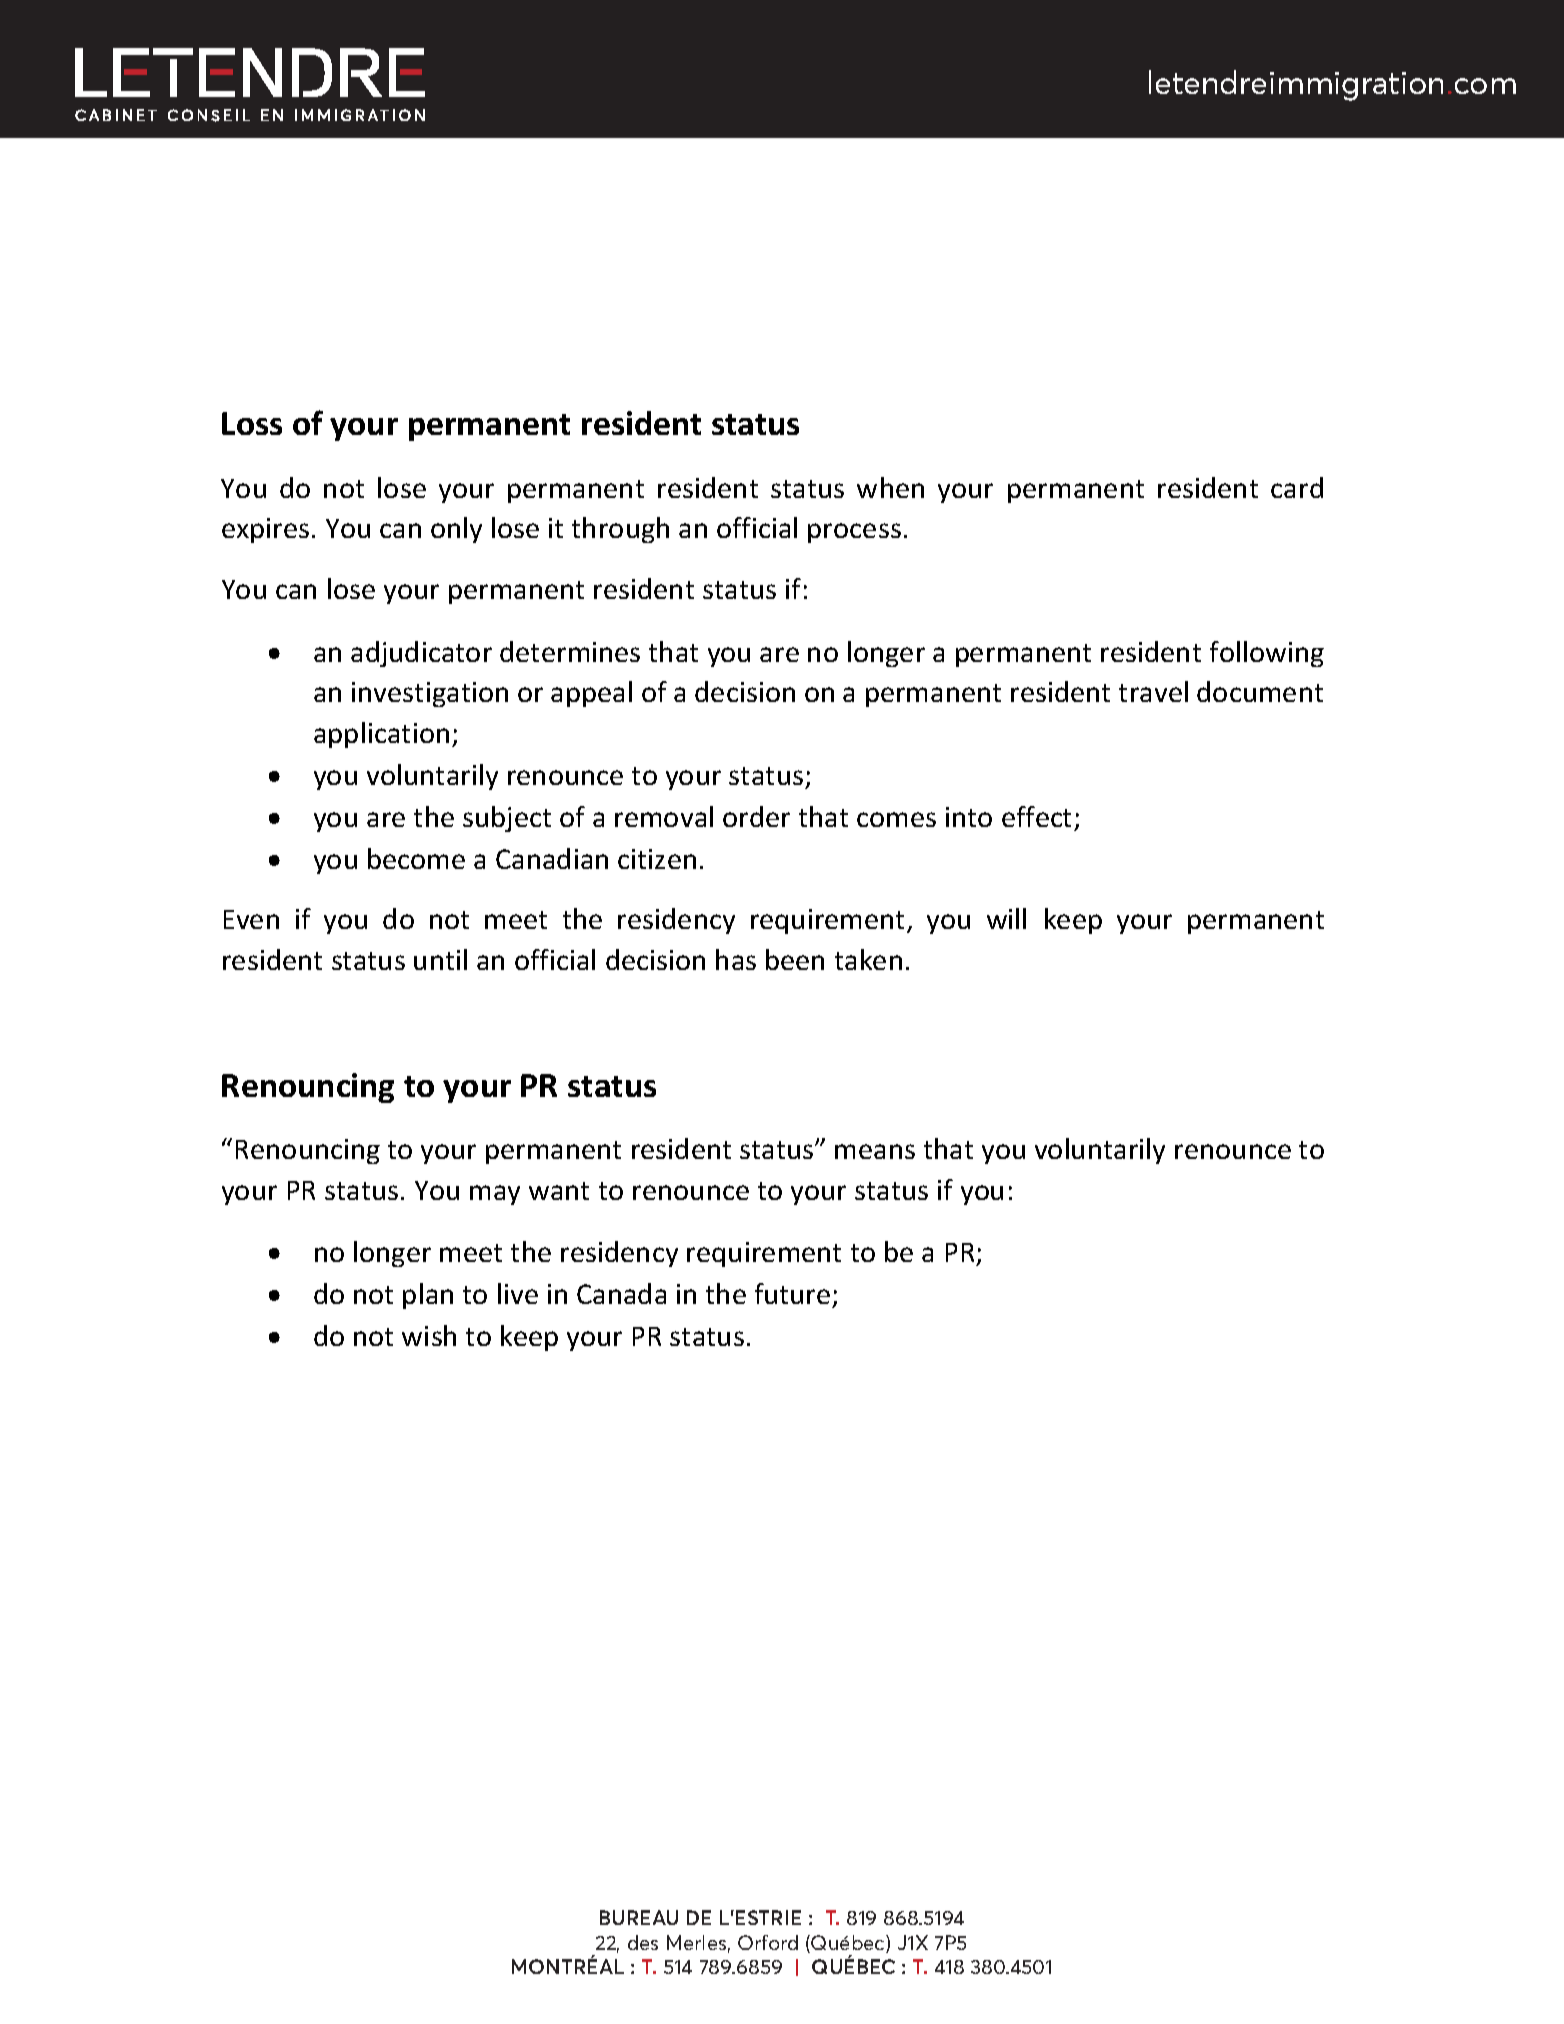 The width and height of the document is (1564, 2024). Describe the element at coordinates (416, 858) in the document. I see `become` at that location.
